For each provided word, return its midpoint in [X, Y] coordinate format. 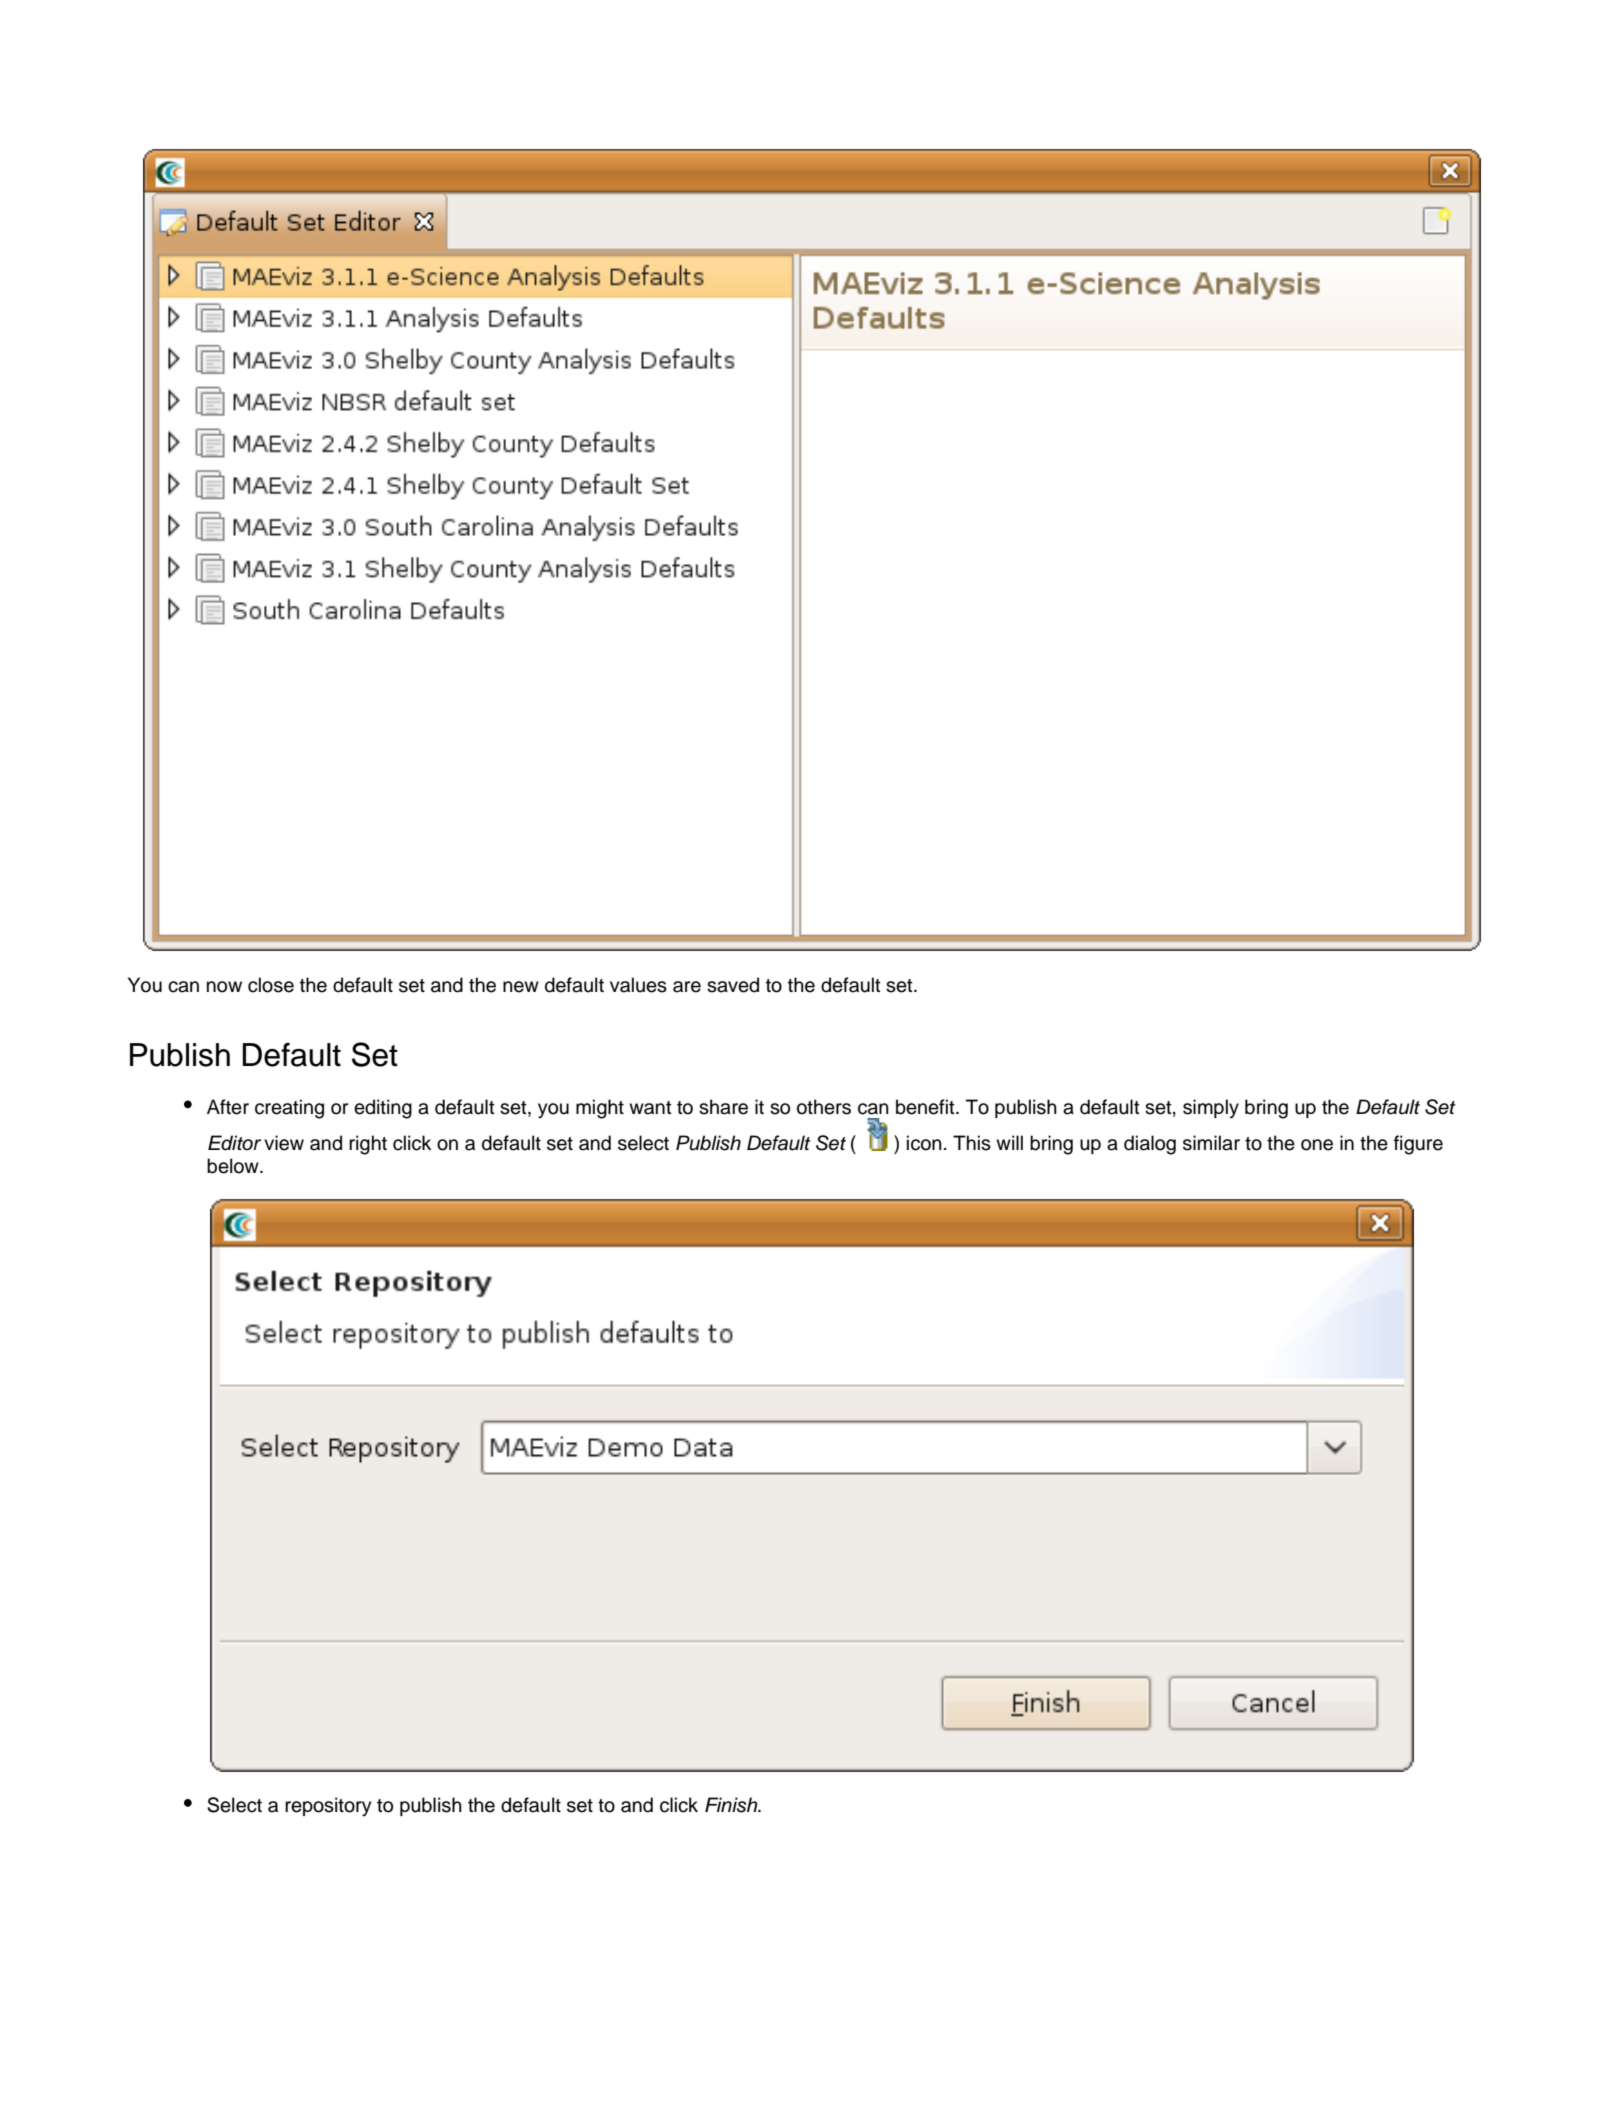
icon [924, 1143]
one [1317, 1145]
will [1009, 1142]
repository [328, 1807]
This [972, 1143]
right [368, 1145]
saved [733, 985]
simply [1211, 1109]
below [234, 1166]
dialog [1150, 1145]
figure [1418, 1145]
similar [1211, 1143]
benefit [926, 1107]
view [284, 1143]
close [271, 985]
